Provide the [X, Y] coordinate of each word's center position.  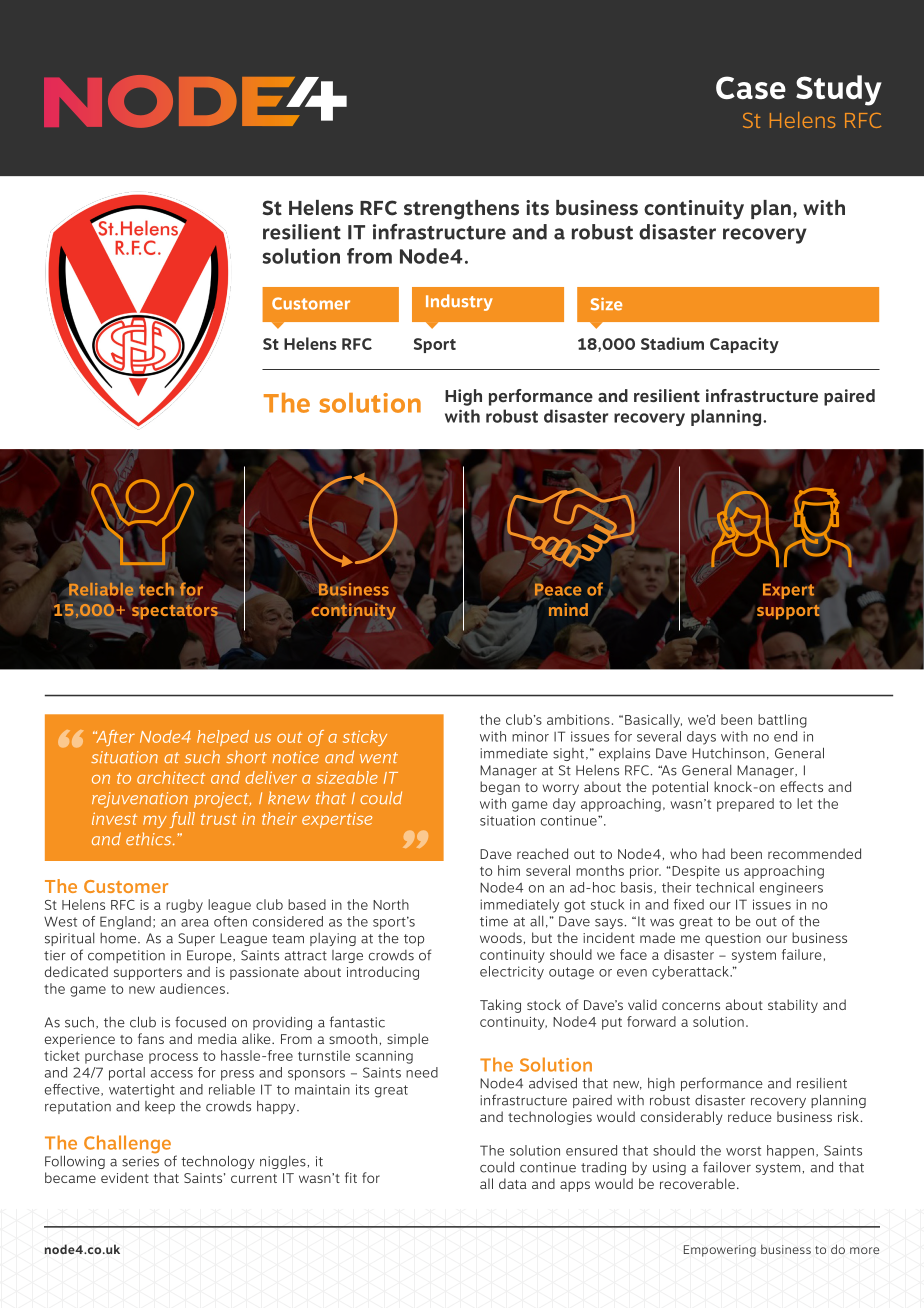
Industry [459, 302]
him [509, 870]
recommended [814, 853]
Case [751, 87]
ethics [150, 838]
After [114, 738]
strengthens [461, 210]
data [513, 1183]
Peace [558, 589]
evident [125, 1177]
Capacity [744, 345]
